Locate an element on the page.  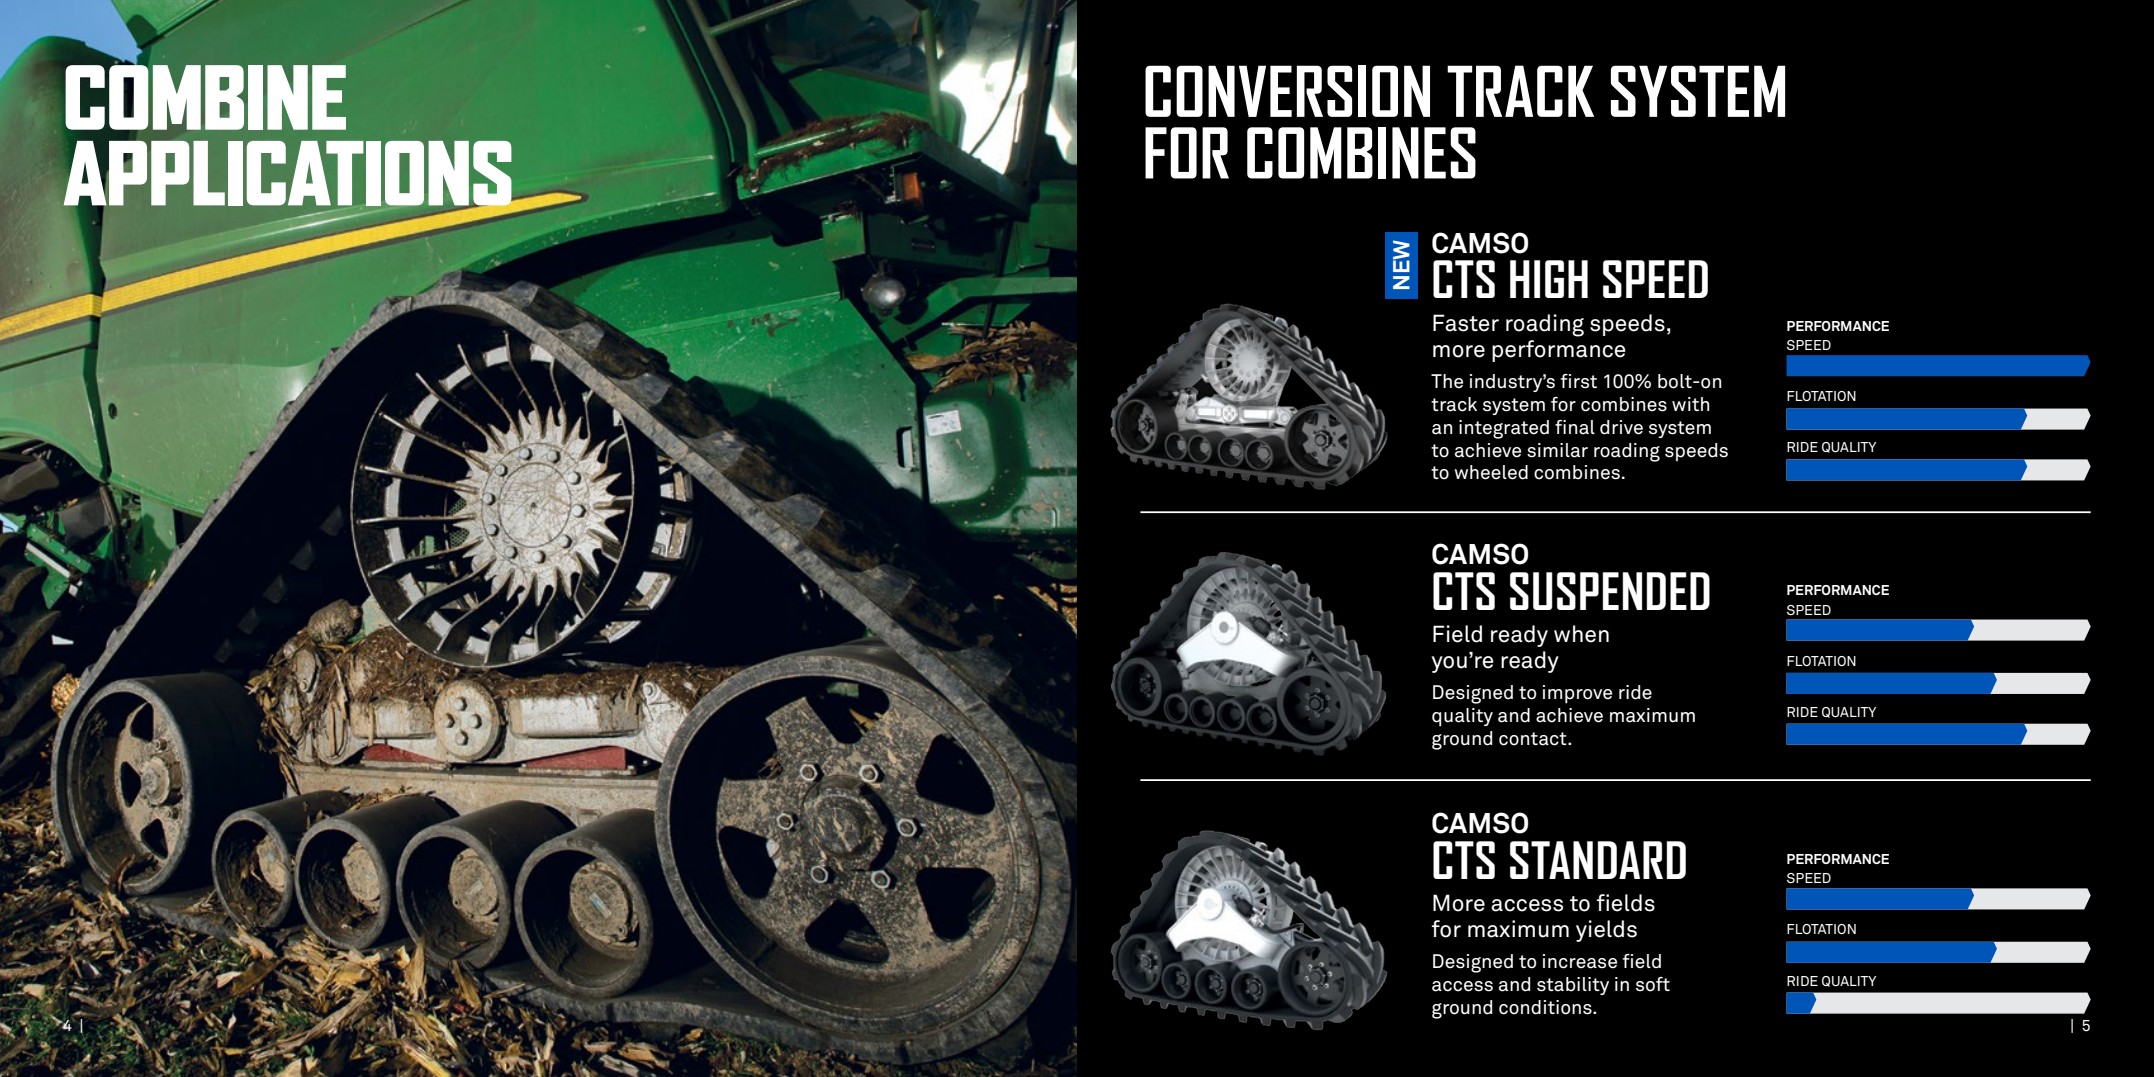
APPLICATIONS is located at coordinates (289, 173).
